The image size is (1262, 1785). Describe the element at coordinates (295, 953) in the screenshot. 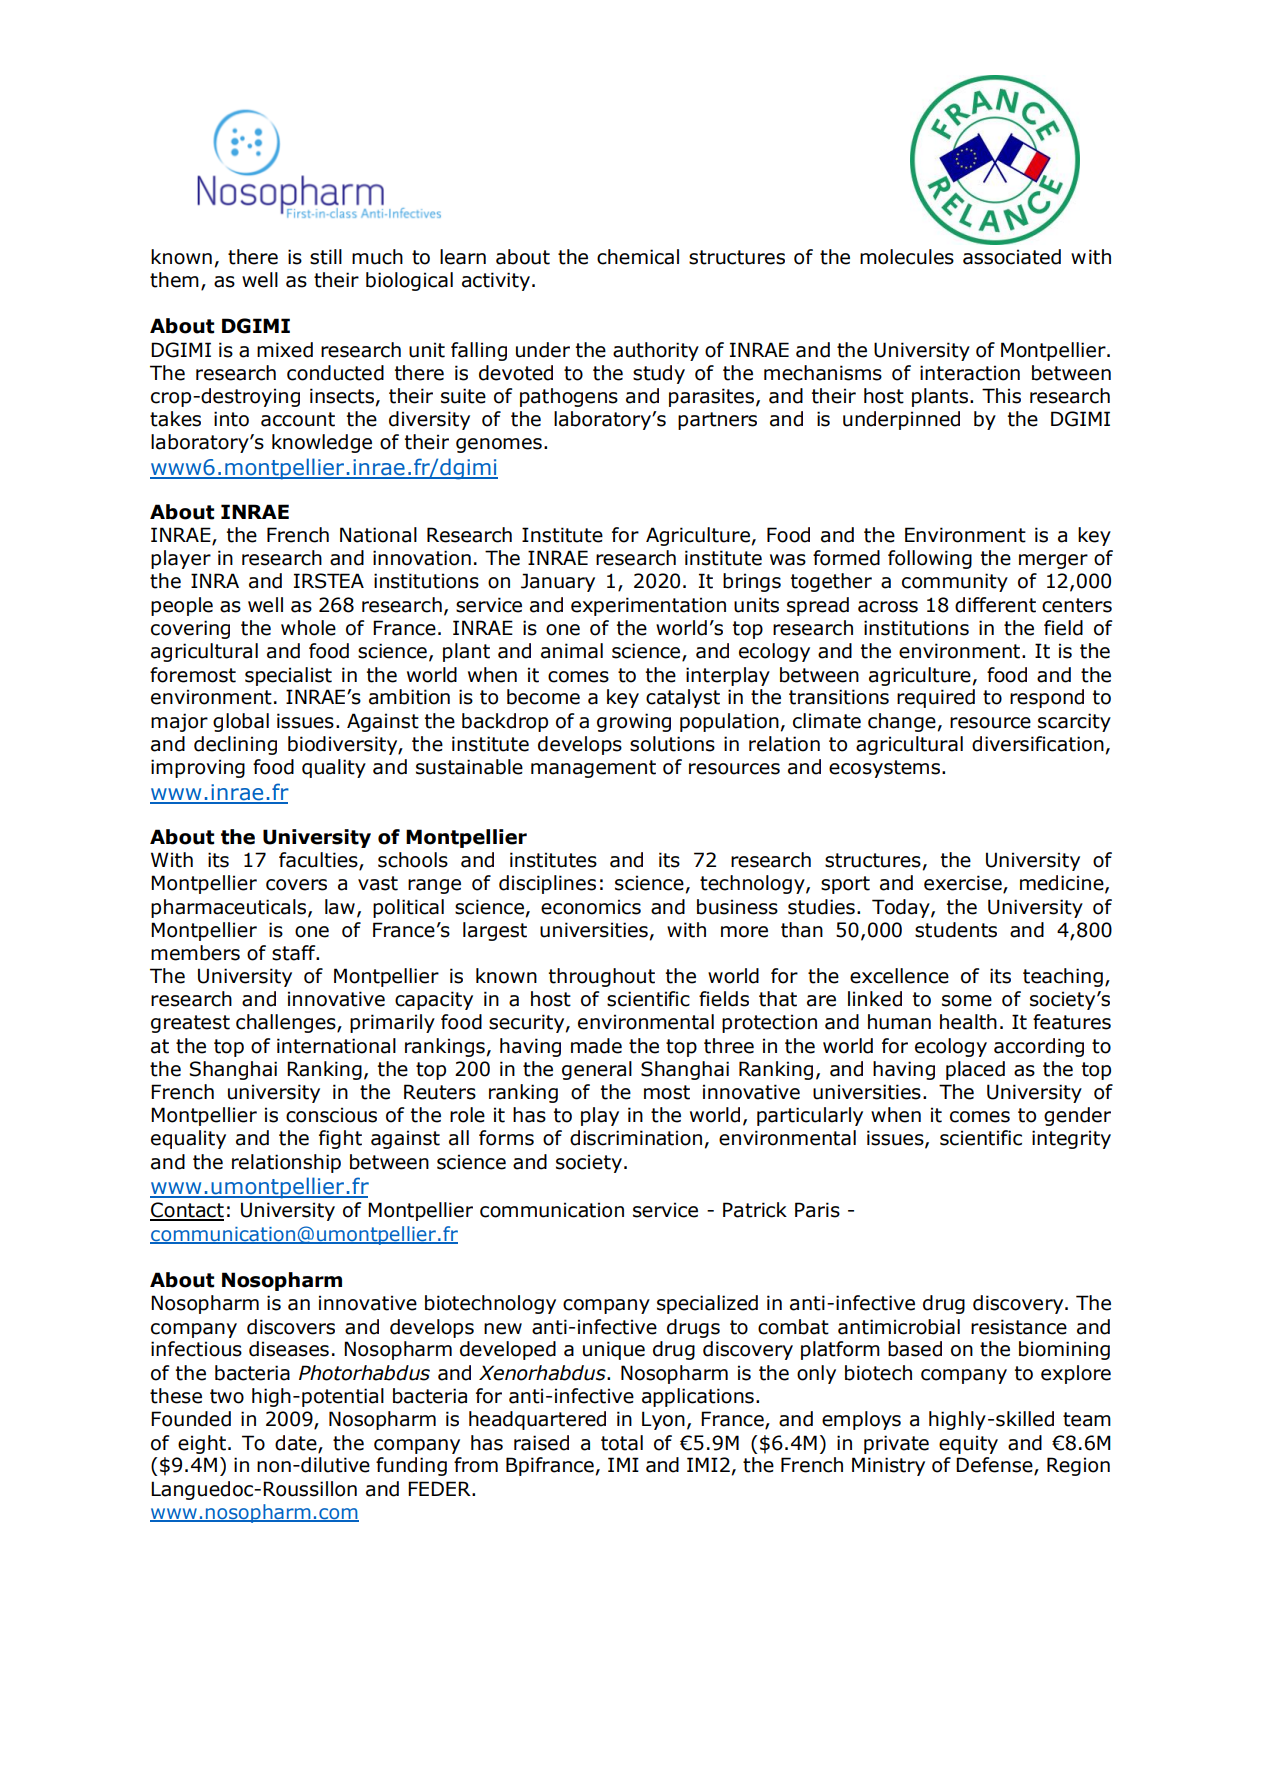

I see `staff` at that location.
